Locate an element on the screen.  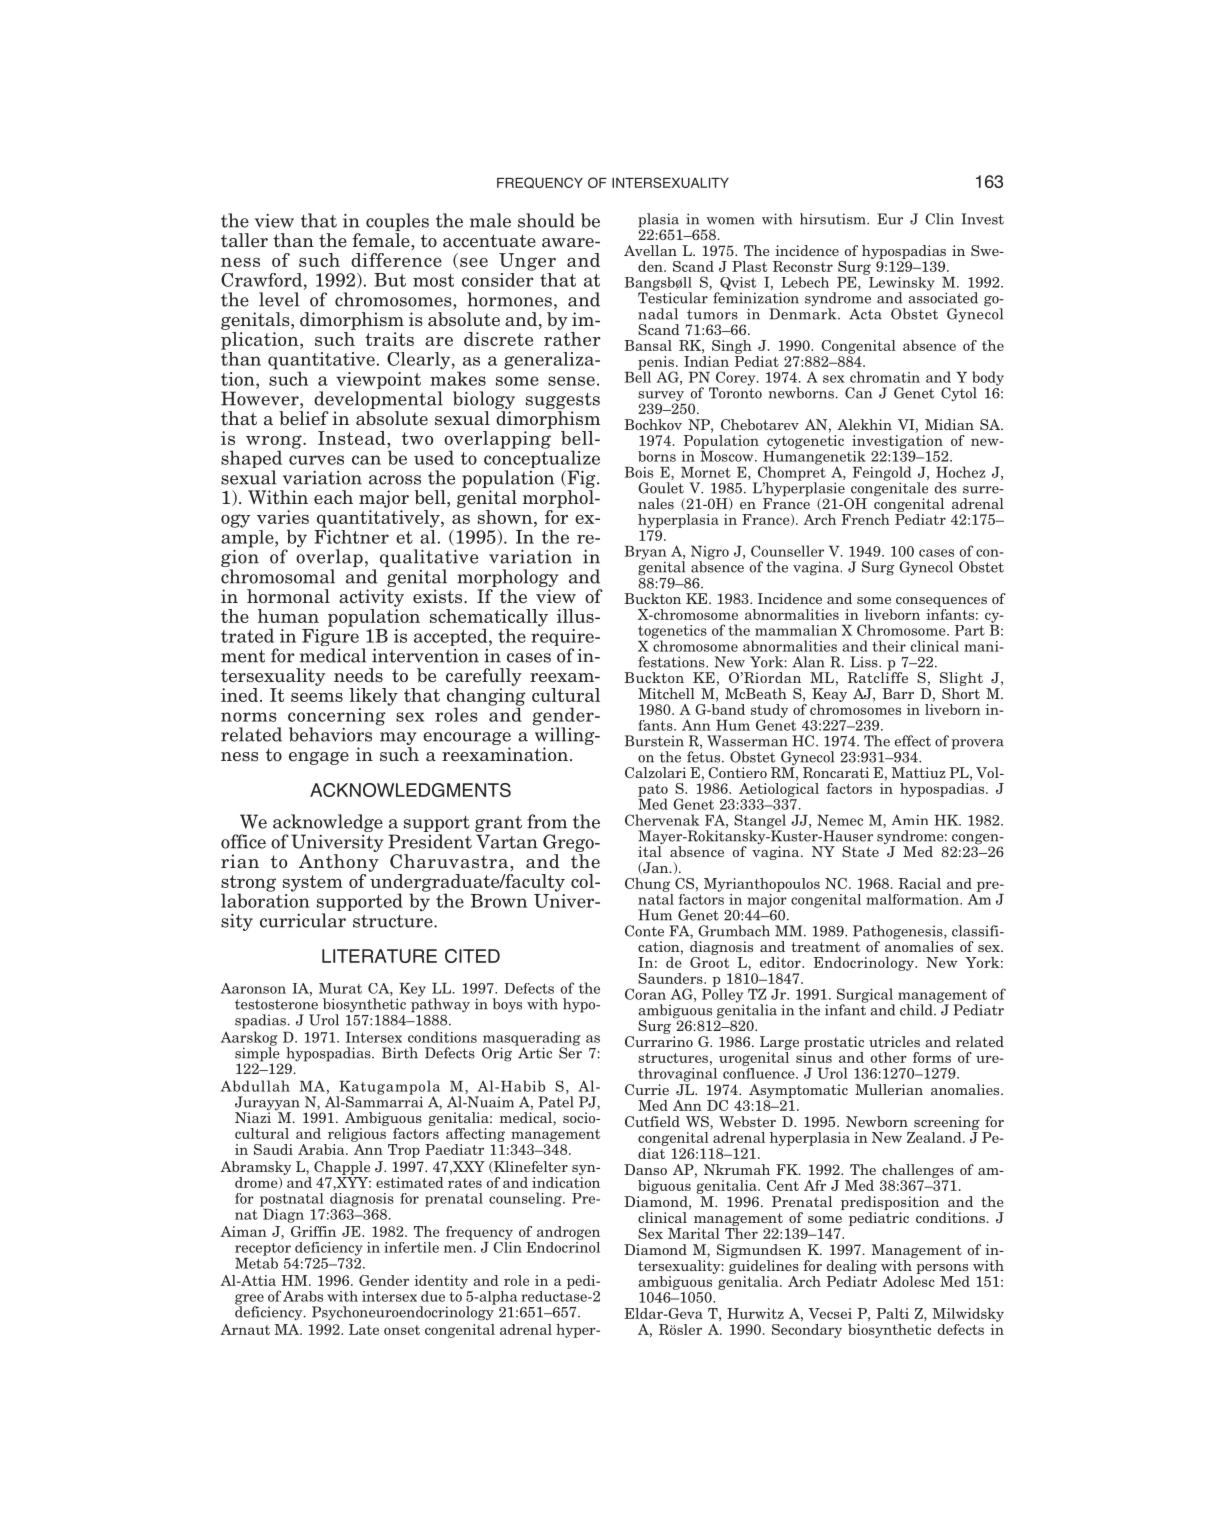
difference is located at coordinates (396, 260).
